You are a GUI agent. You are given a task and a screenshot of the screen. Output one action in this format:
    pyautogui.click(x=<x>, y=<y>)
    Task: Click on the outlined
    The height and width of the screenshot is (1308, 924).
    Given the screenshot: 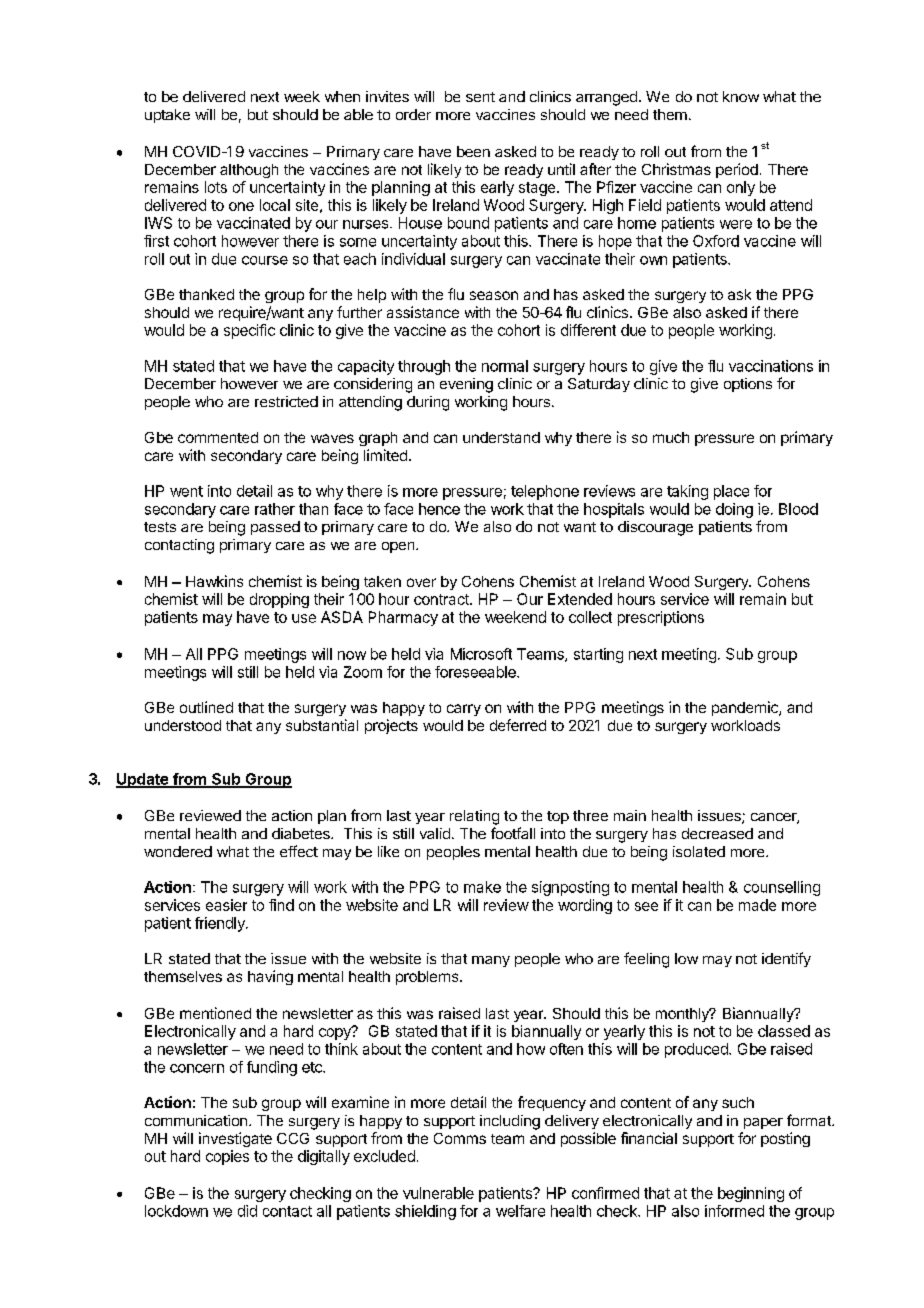 What is the action you would take?
    pyautogui.click(x=206, y=707)
